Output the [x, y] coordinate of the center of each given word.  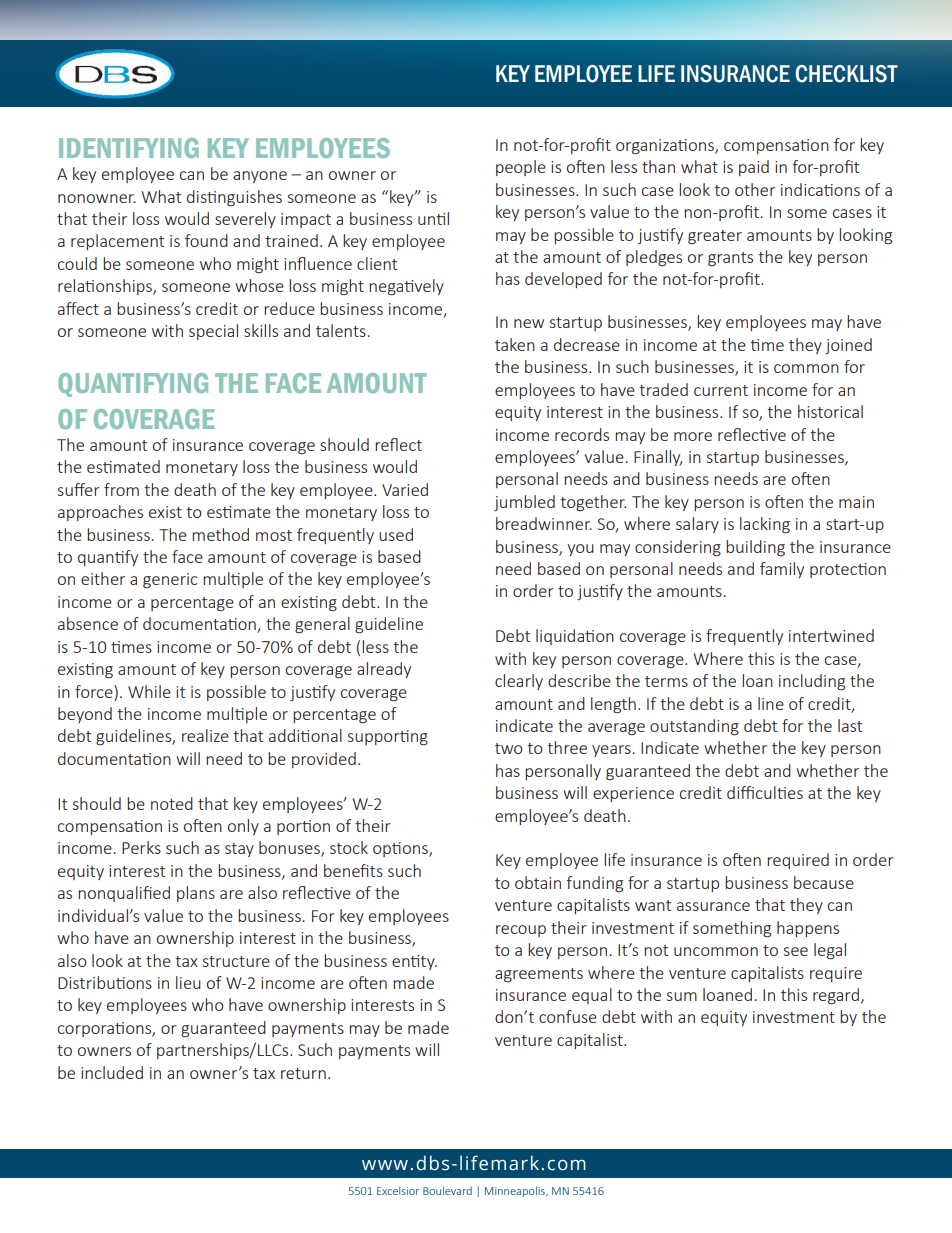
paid [754, 168]
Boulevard [447, 1190]
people [521, 168]
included [112, 1072]
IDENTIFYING [129, 148]
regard [836, 996]
